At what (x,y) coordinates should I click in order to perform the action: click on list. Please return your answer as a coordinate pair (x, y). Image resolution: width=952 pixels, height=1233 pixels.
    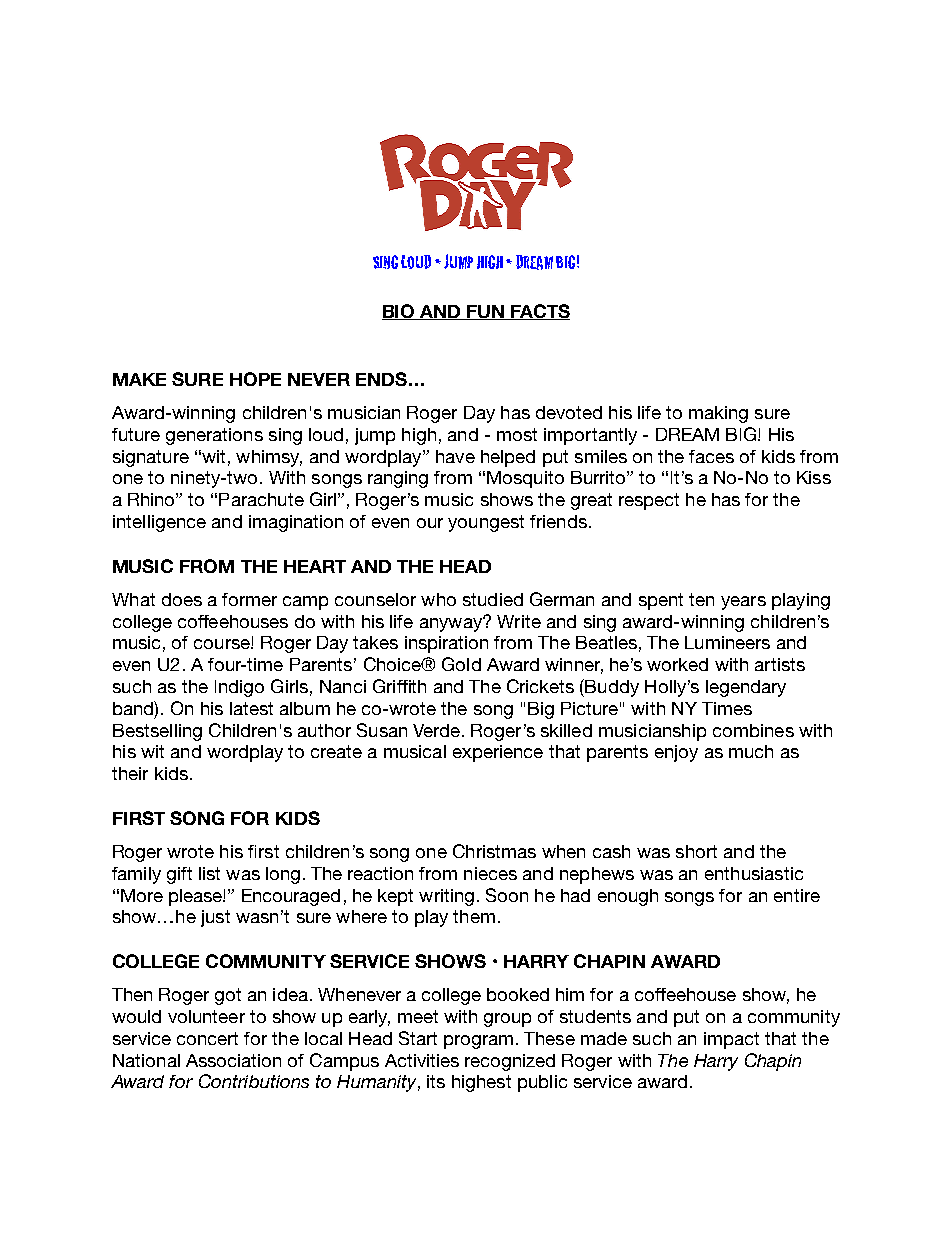
    Looking at the image, I should click on (209, 873).
